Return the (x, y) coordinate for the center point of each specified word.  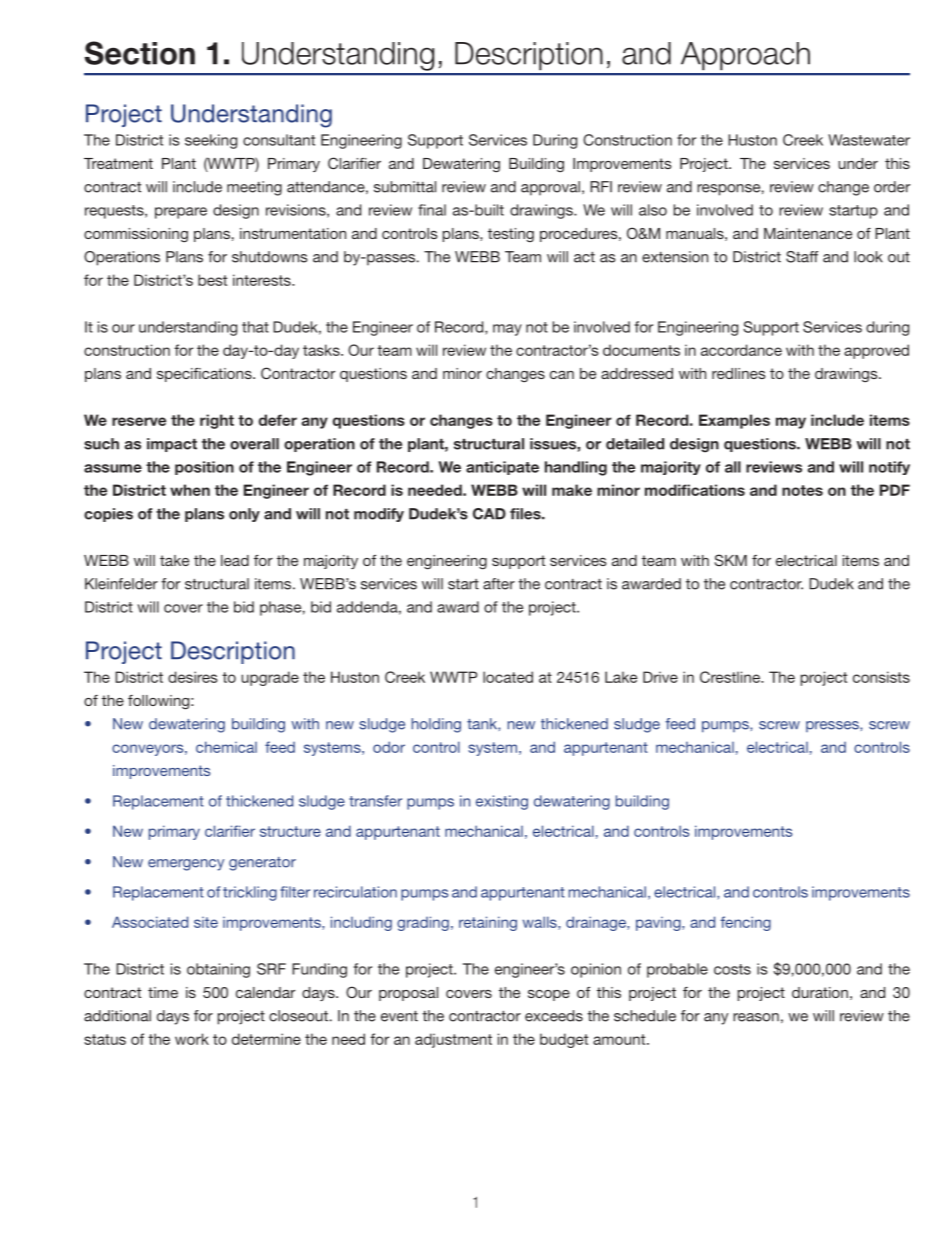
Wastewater (869, 140)
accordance (741, 350)
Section (140, 53)
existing (502, 802)
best (212, 280)
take (174, 560)
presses (833, 726)
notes (802, 490)
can (562, 375)
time (163, 992)
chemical (226, 747)
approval (550, 188)
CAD (489, 514)
